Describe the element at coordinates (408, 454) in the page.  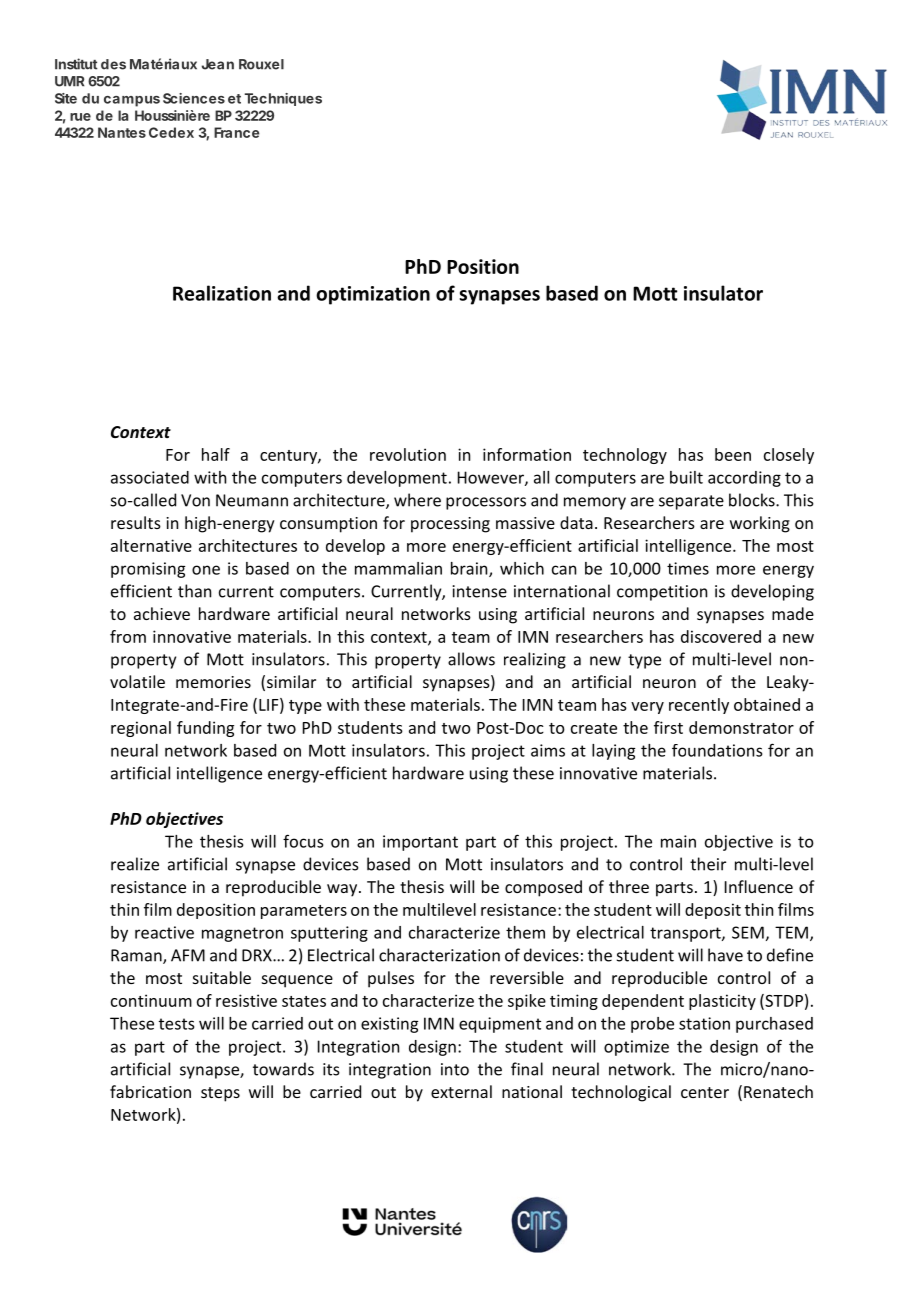
I see `revolution` at that location.
